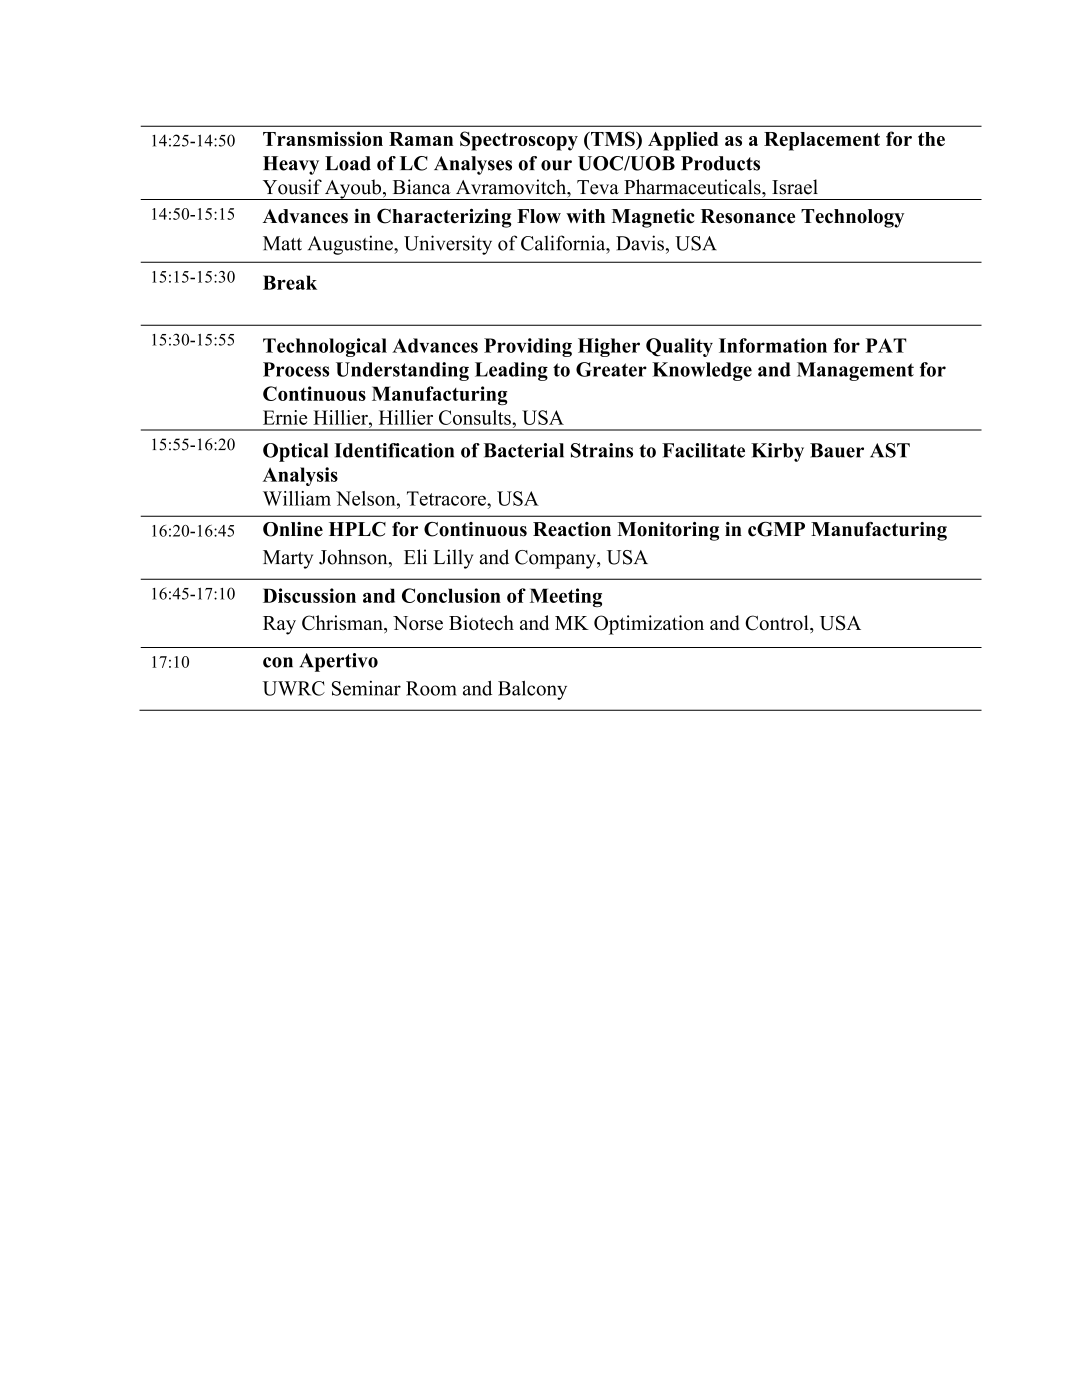 The image size is (1069, 1383). What do you see at coordinates (602, 450) in the document?
I see `Strains` at bounding box center [602, 450].
